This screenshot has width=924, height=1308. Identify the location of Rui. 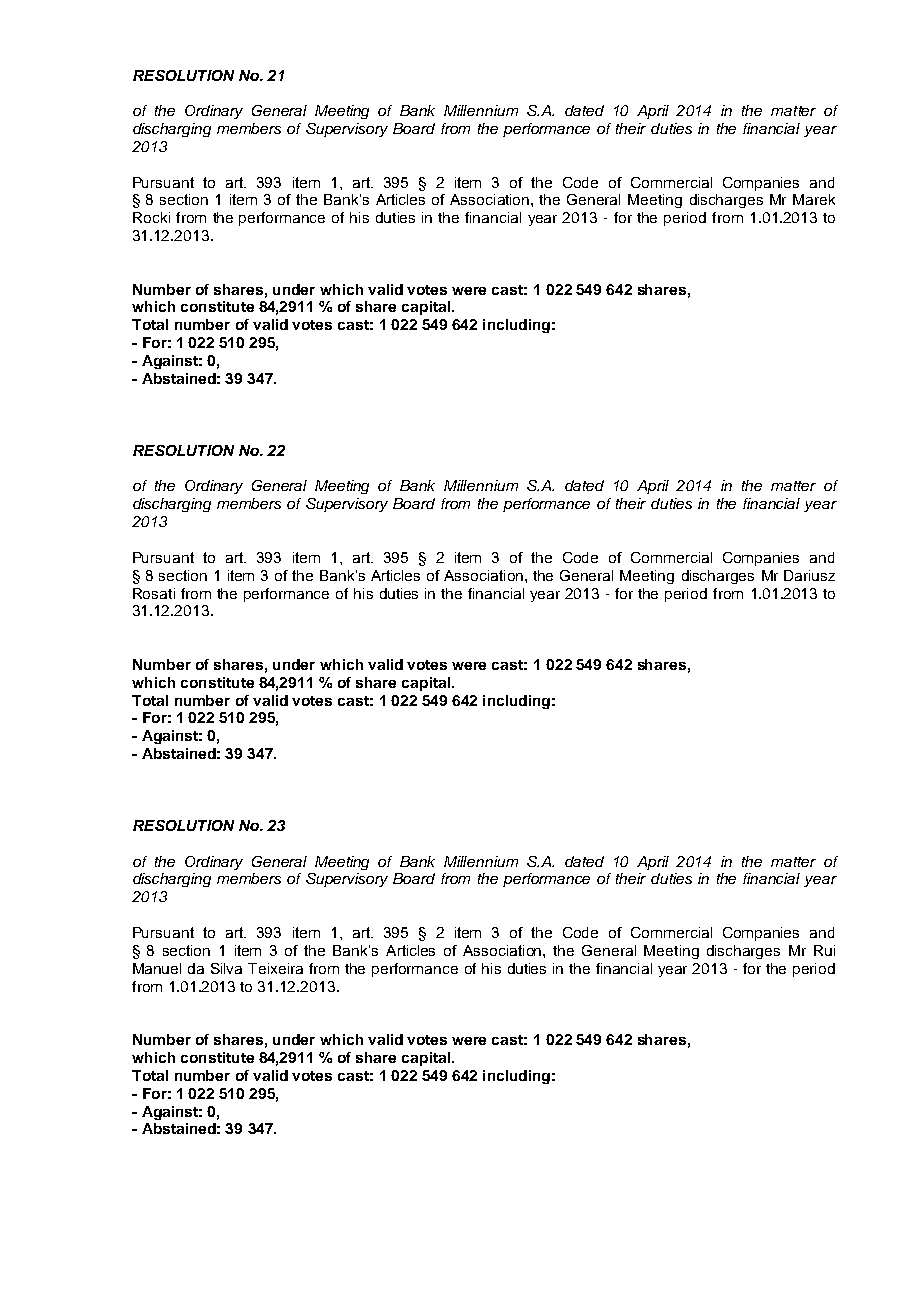
(824, 950).
